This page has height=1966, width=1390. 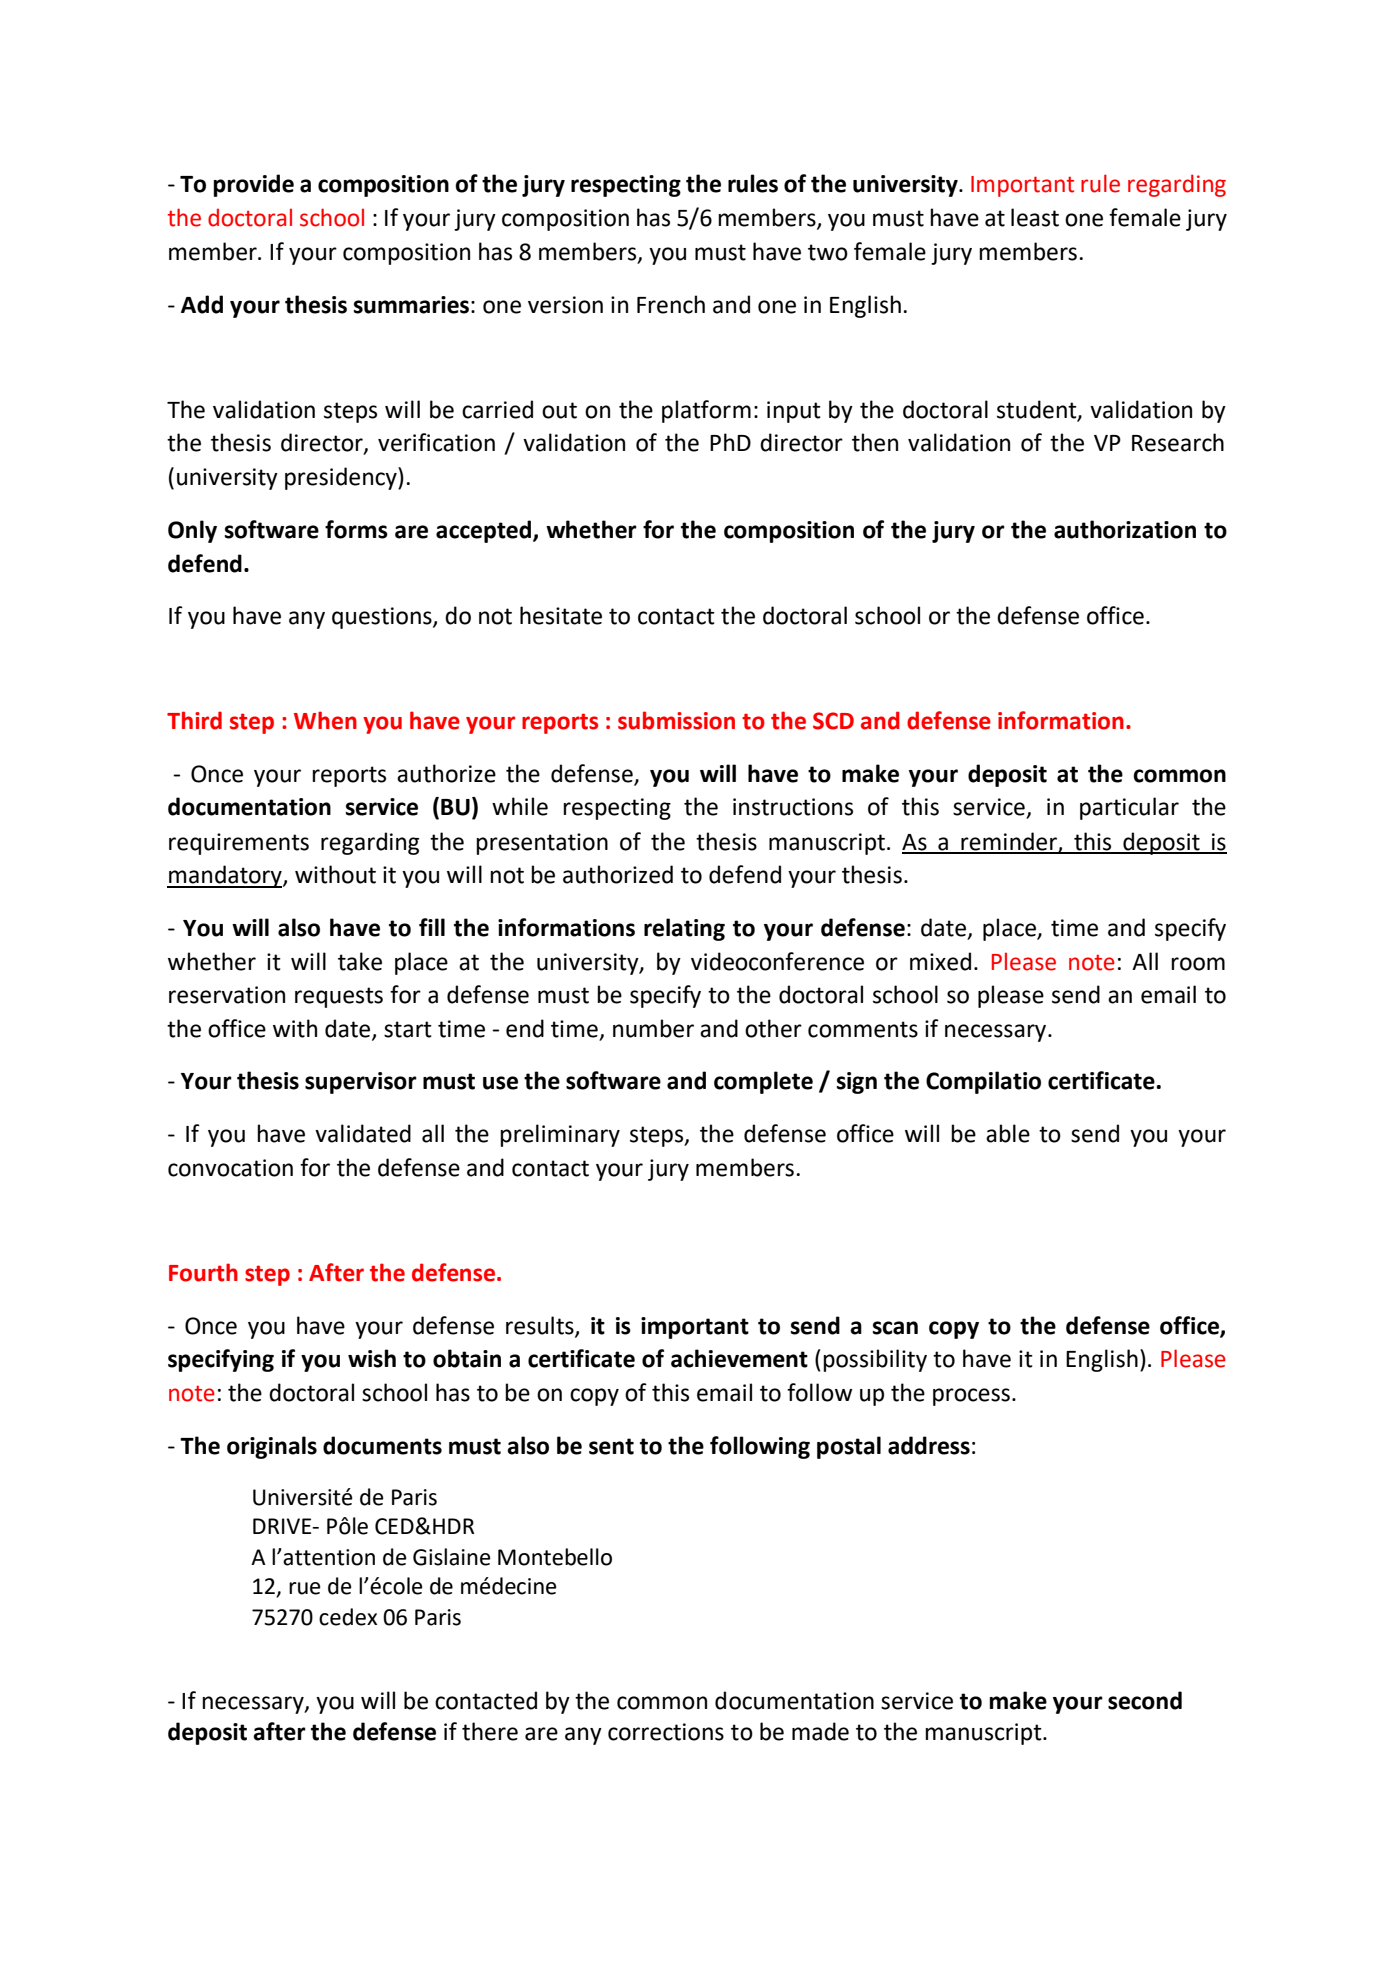 I want to click on least, so click(x=1035, y=217).
